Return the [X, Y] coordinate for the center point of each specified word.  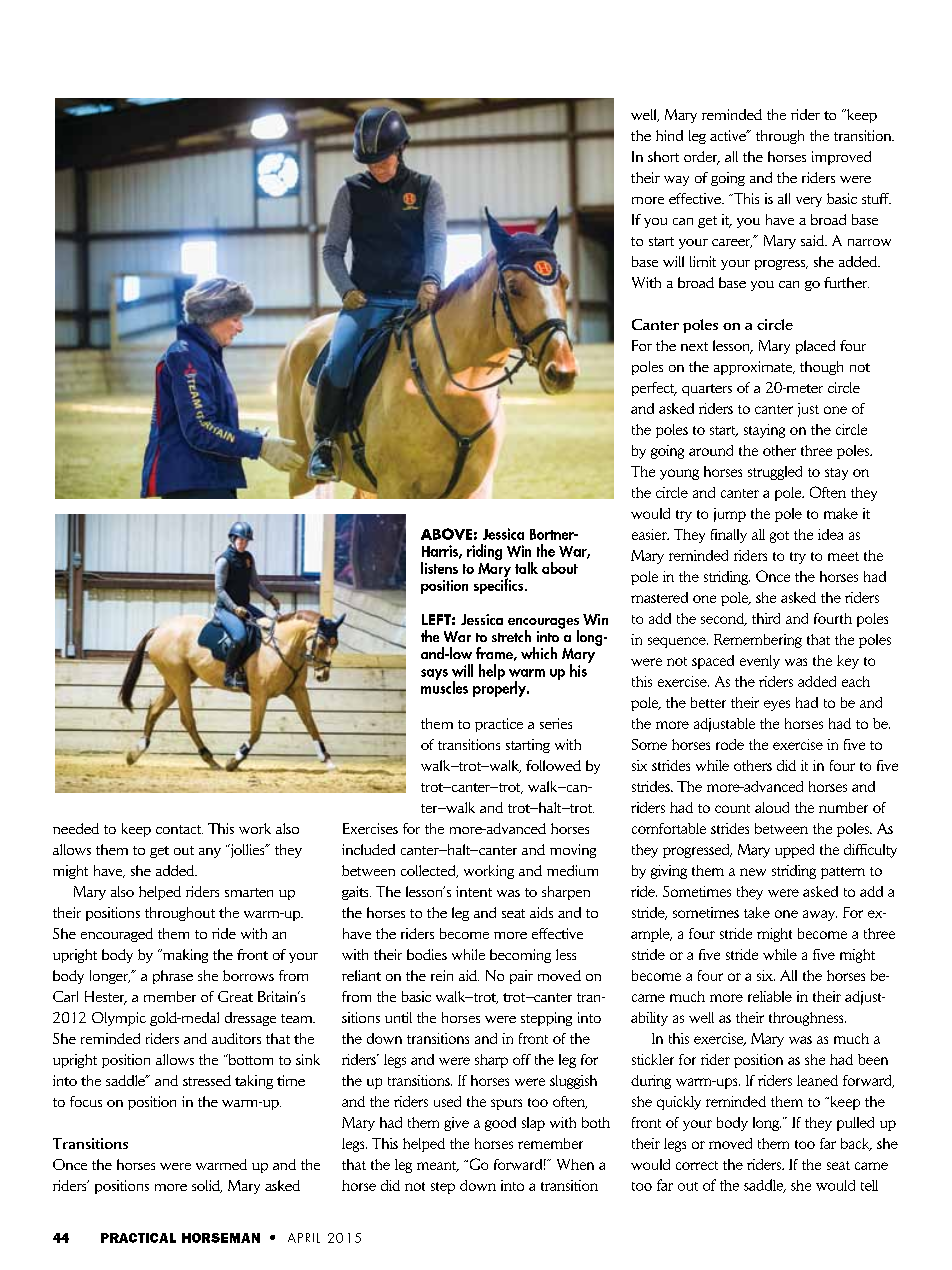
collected [429, 871]
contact [179, 829]
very [809, 202]
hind [669, 135]
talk [526, 568]
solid [207, 1186]
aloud [772, 807]
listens [439, 568]
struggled [775, 473]
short [663, 156]
